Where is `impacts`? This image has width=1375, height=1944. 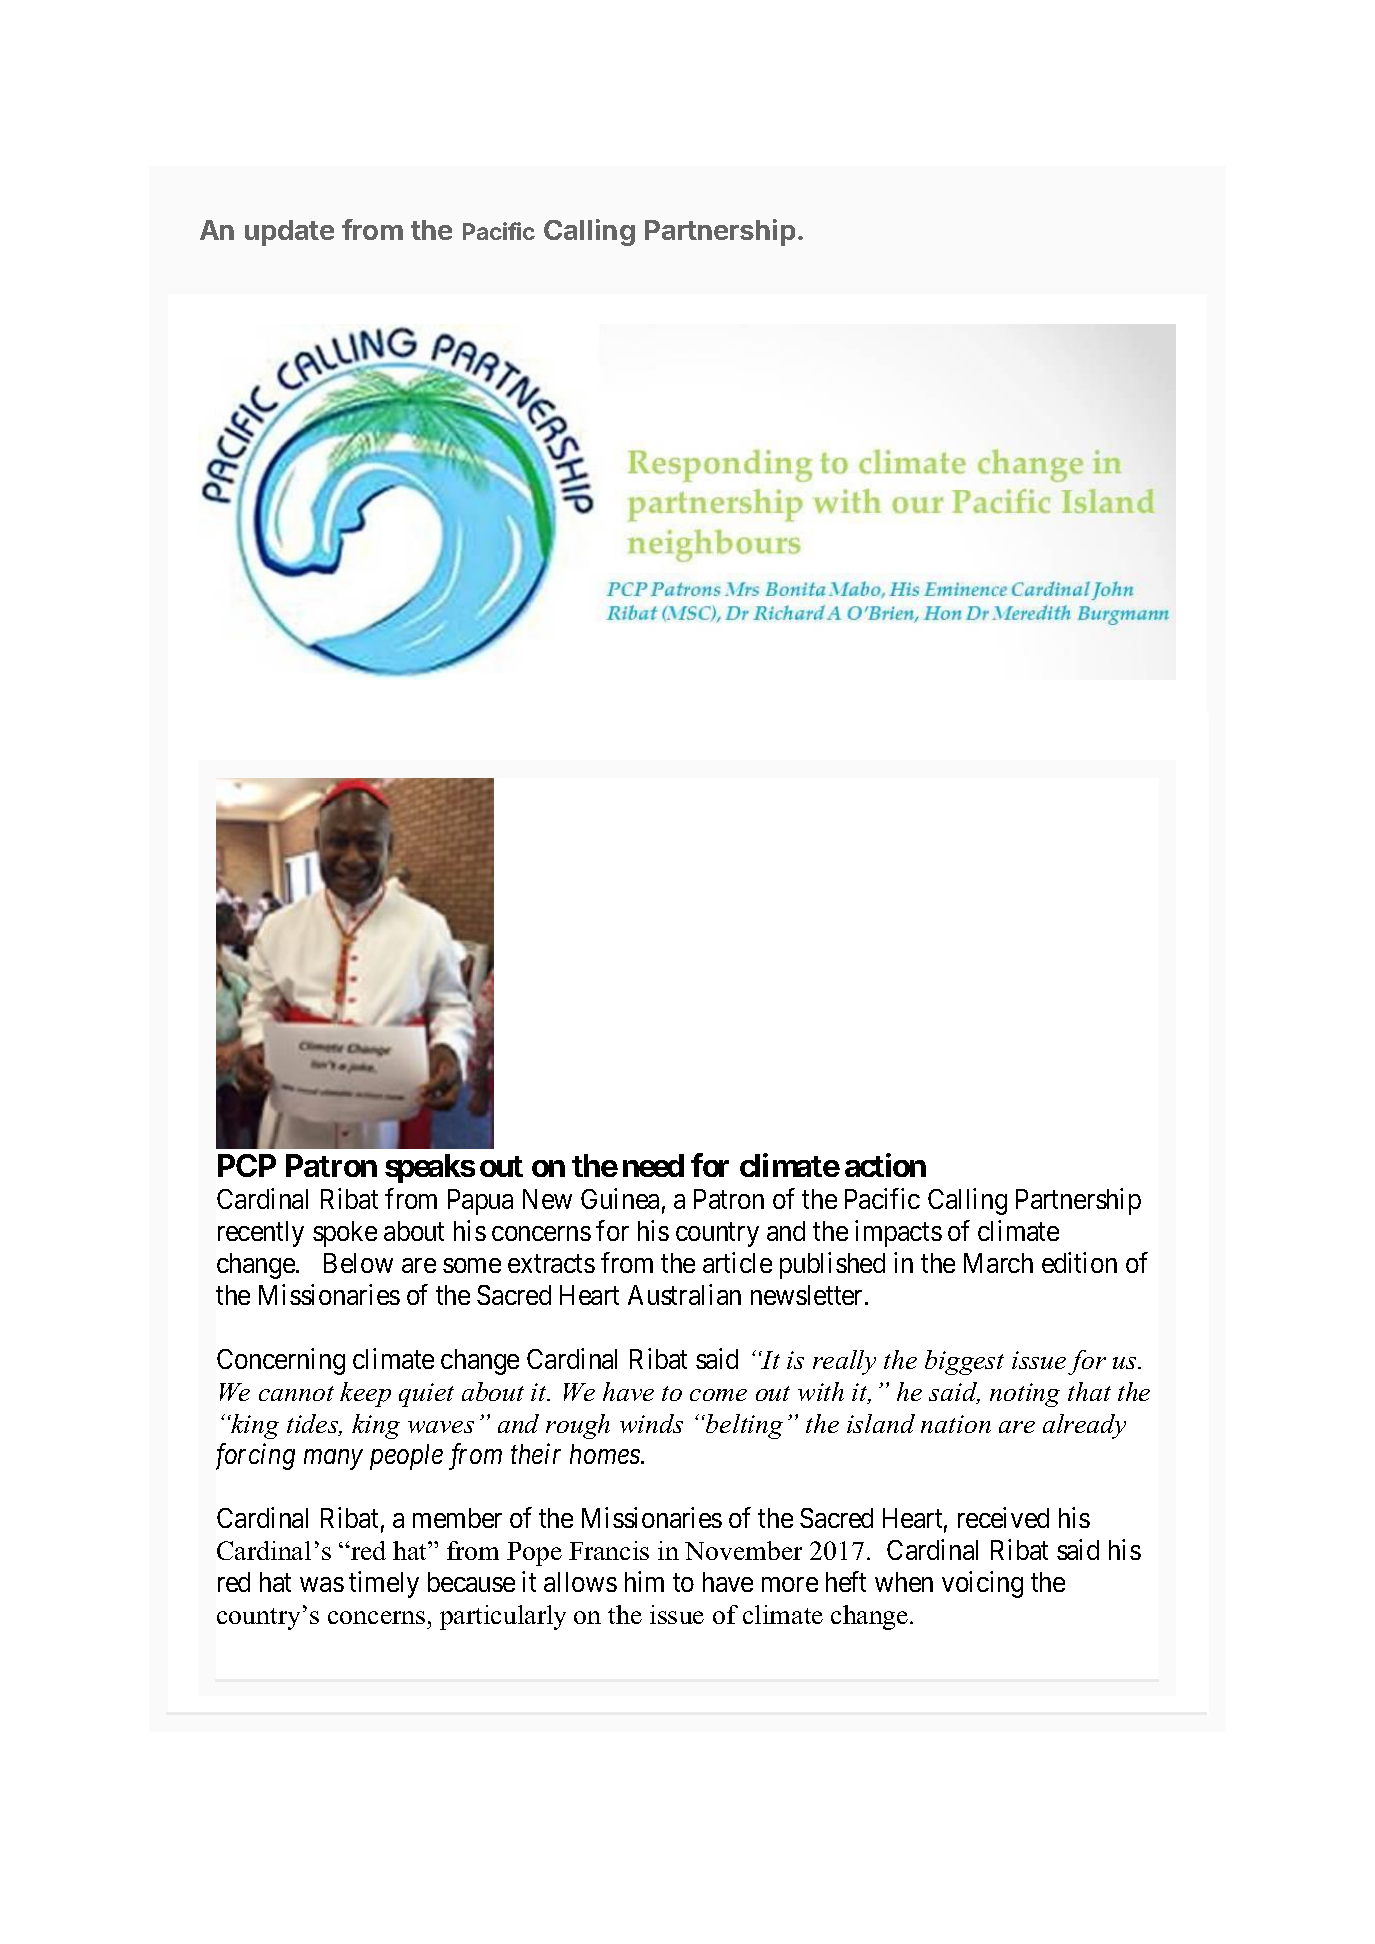
impacts is located at coordinates (898, 1233).
